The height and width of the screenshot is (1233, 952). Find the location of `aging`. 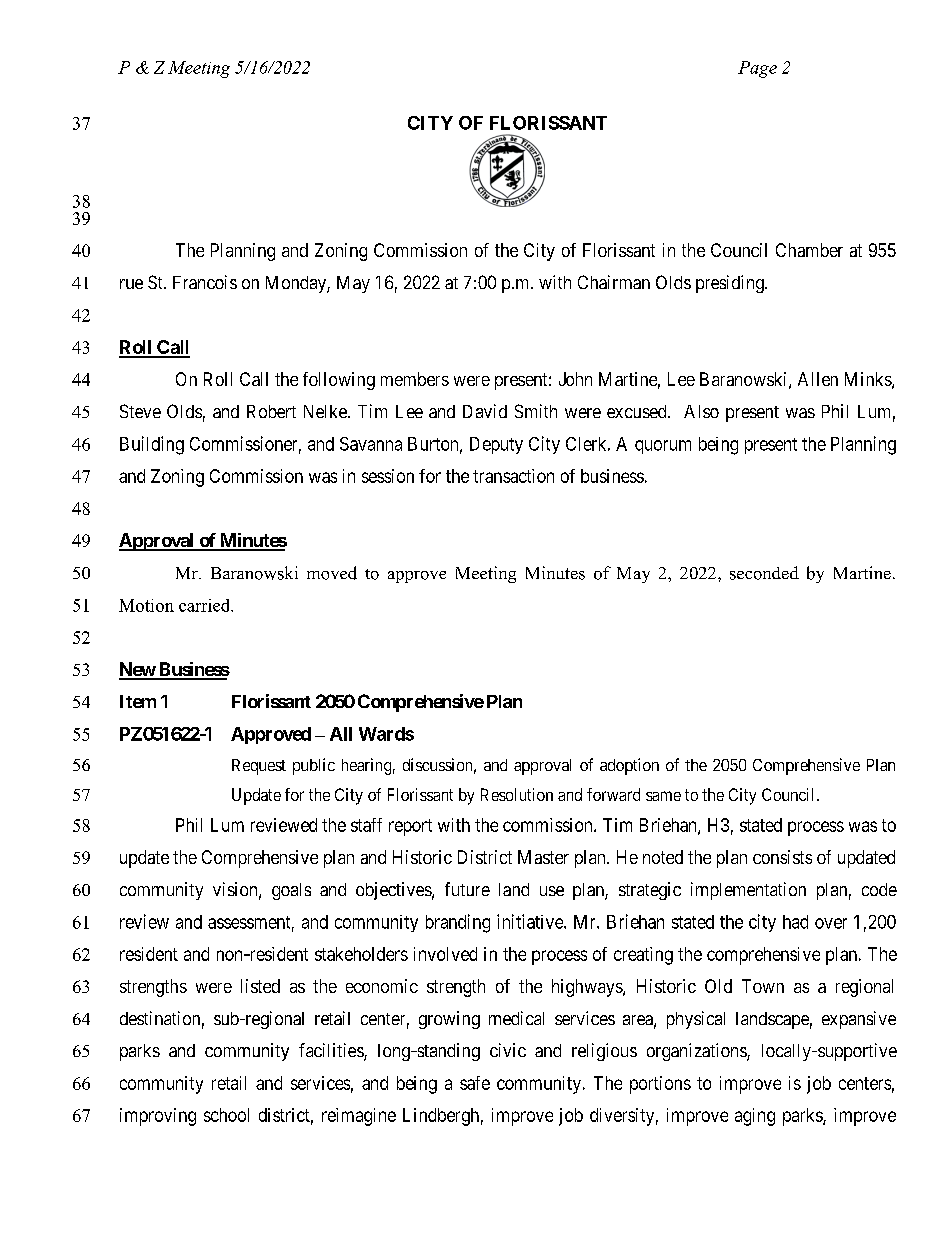

aging is located at coordinates (755, 1117).
